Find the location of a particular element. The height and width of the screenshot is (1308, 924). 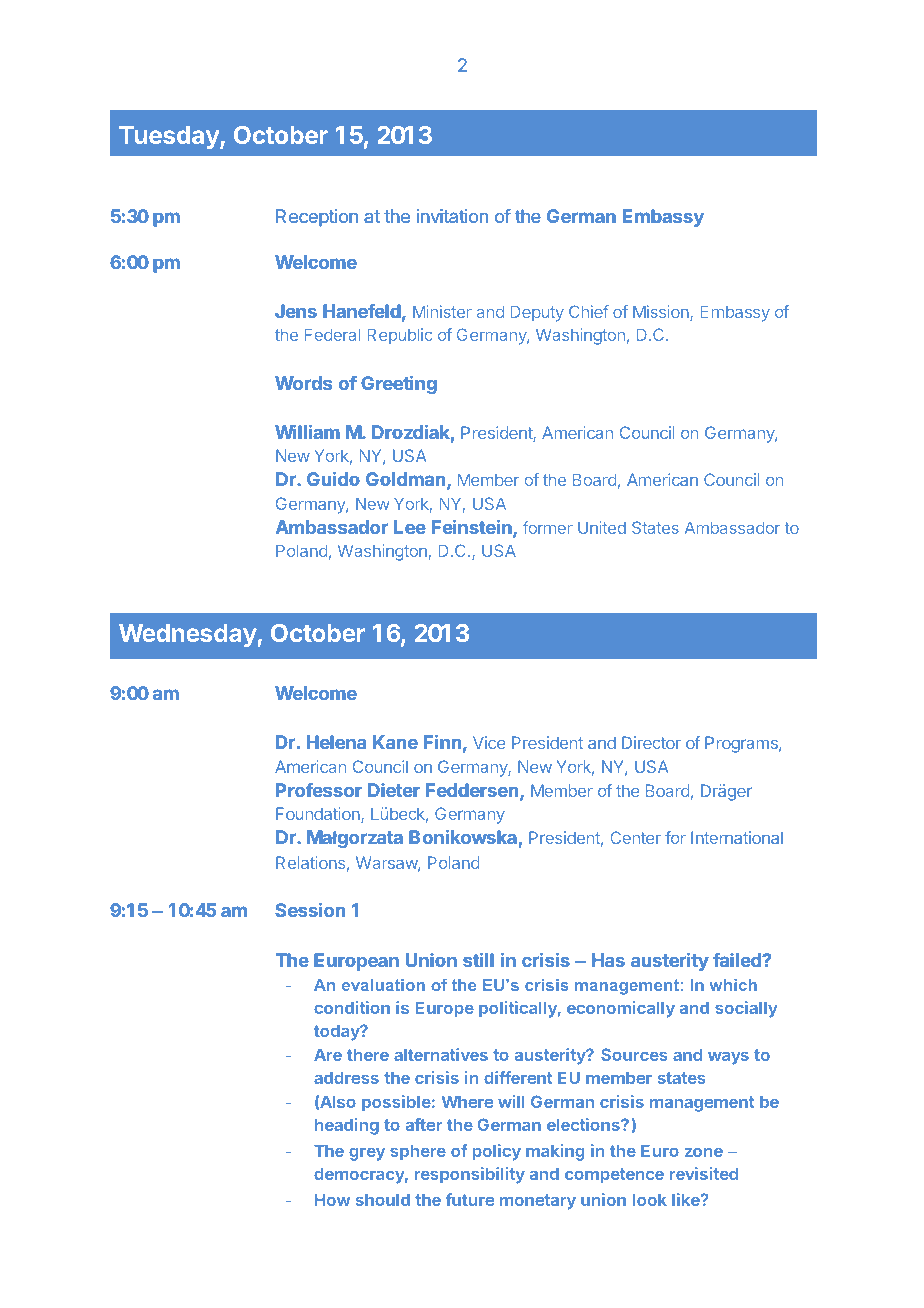

Director is located at coordinates (651, 742).
